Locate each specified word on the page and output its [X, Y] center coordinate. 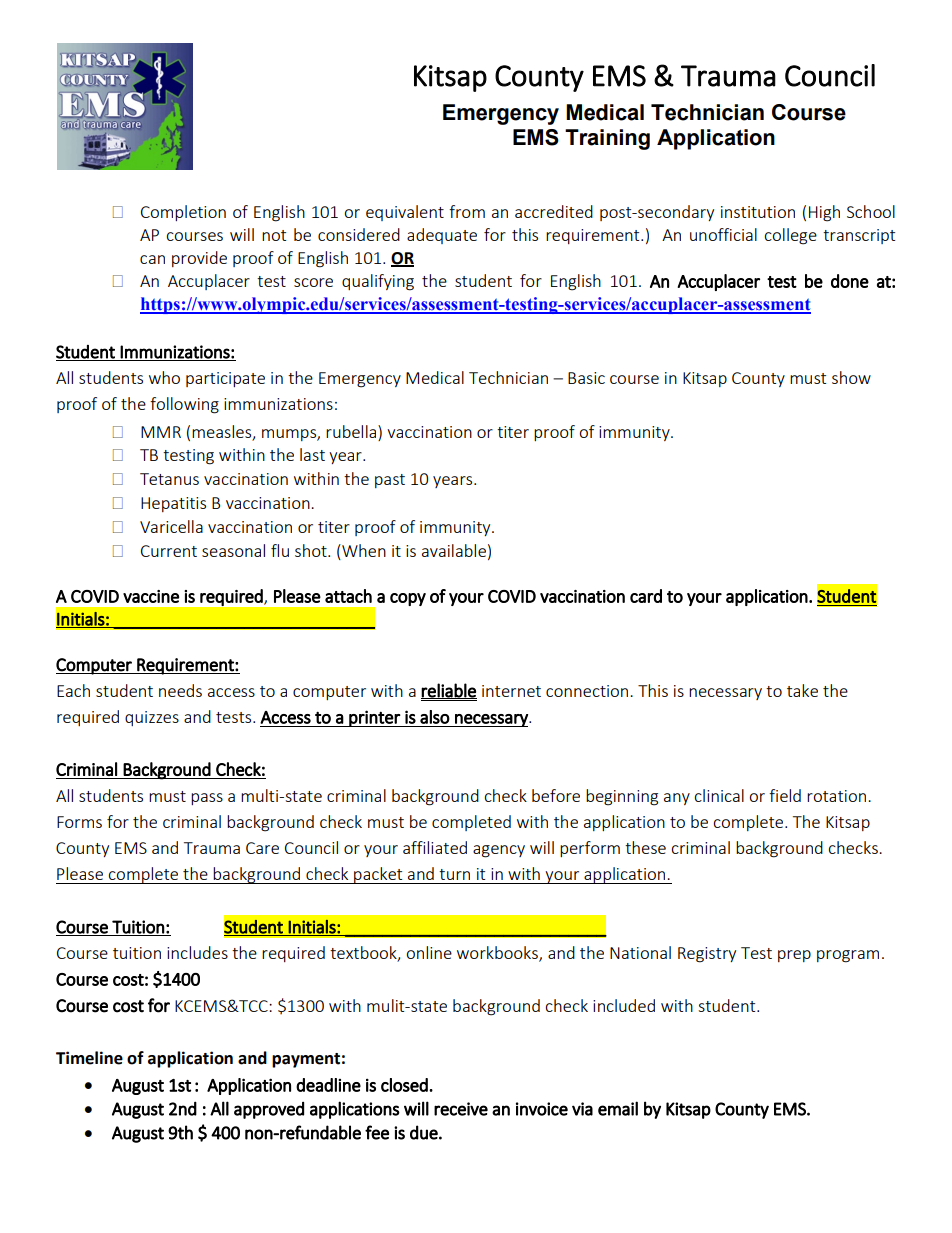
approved [269, 1110]
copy [408, 599]
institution [758, 212]
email [618, 1108]
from [467, 211]
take [802, 690]
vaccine [151, 596]
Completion [183, 213]
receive [461, 1109]
